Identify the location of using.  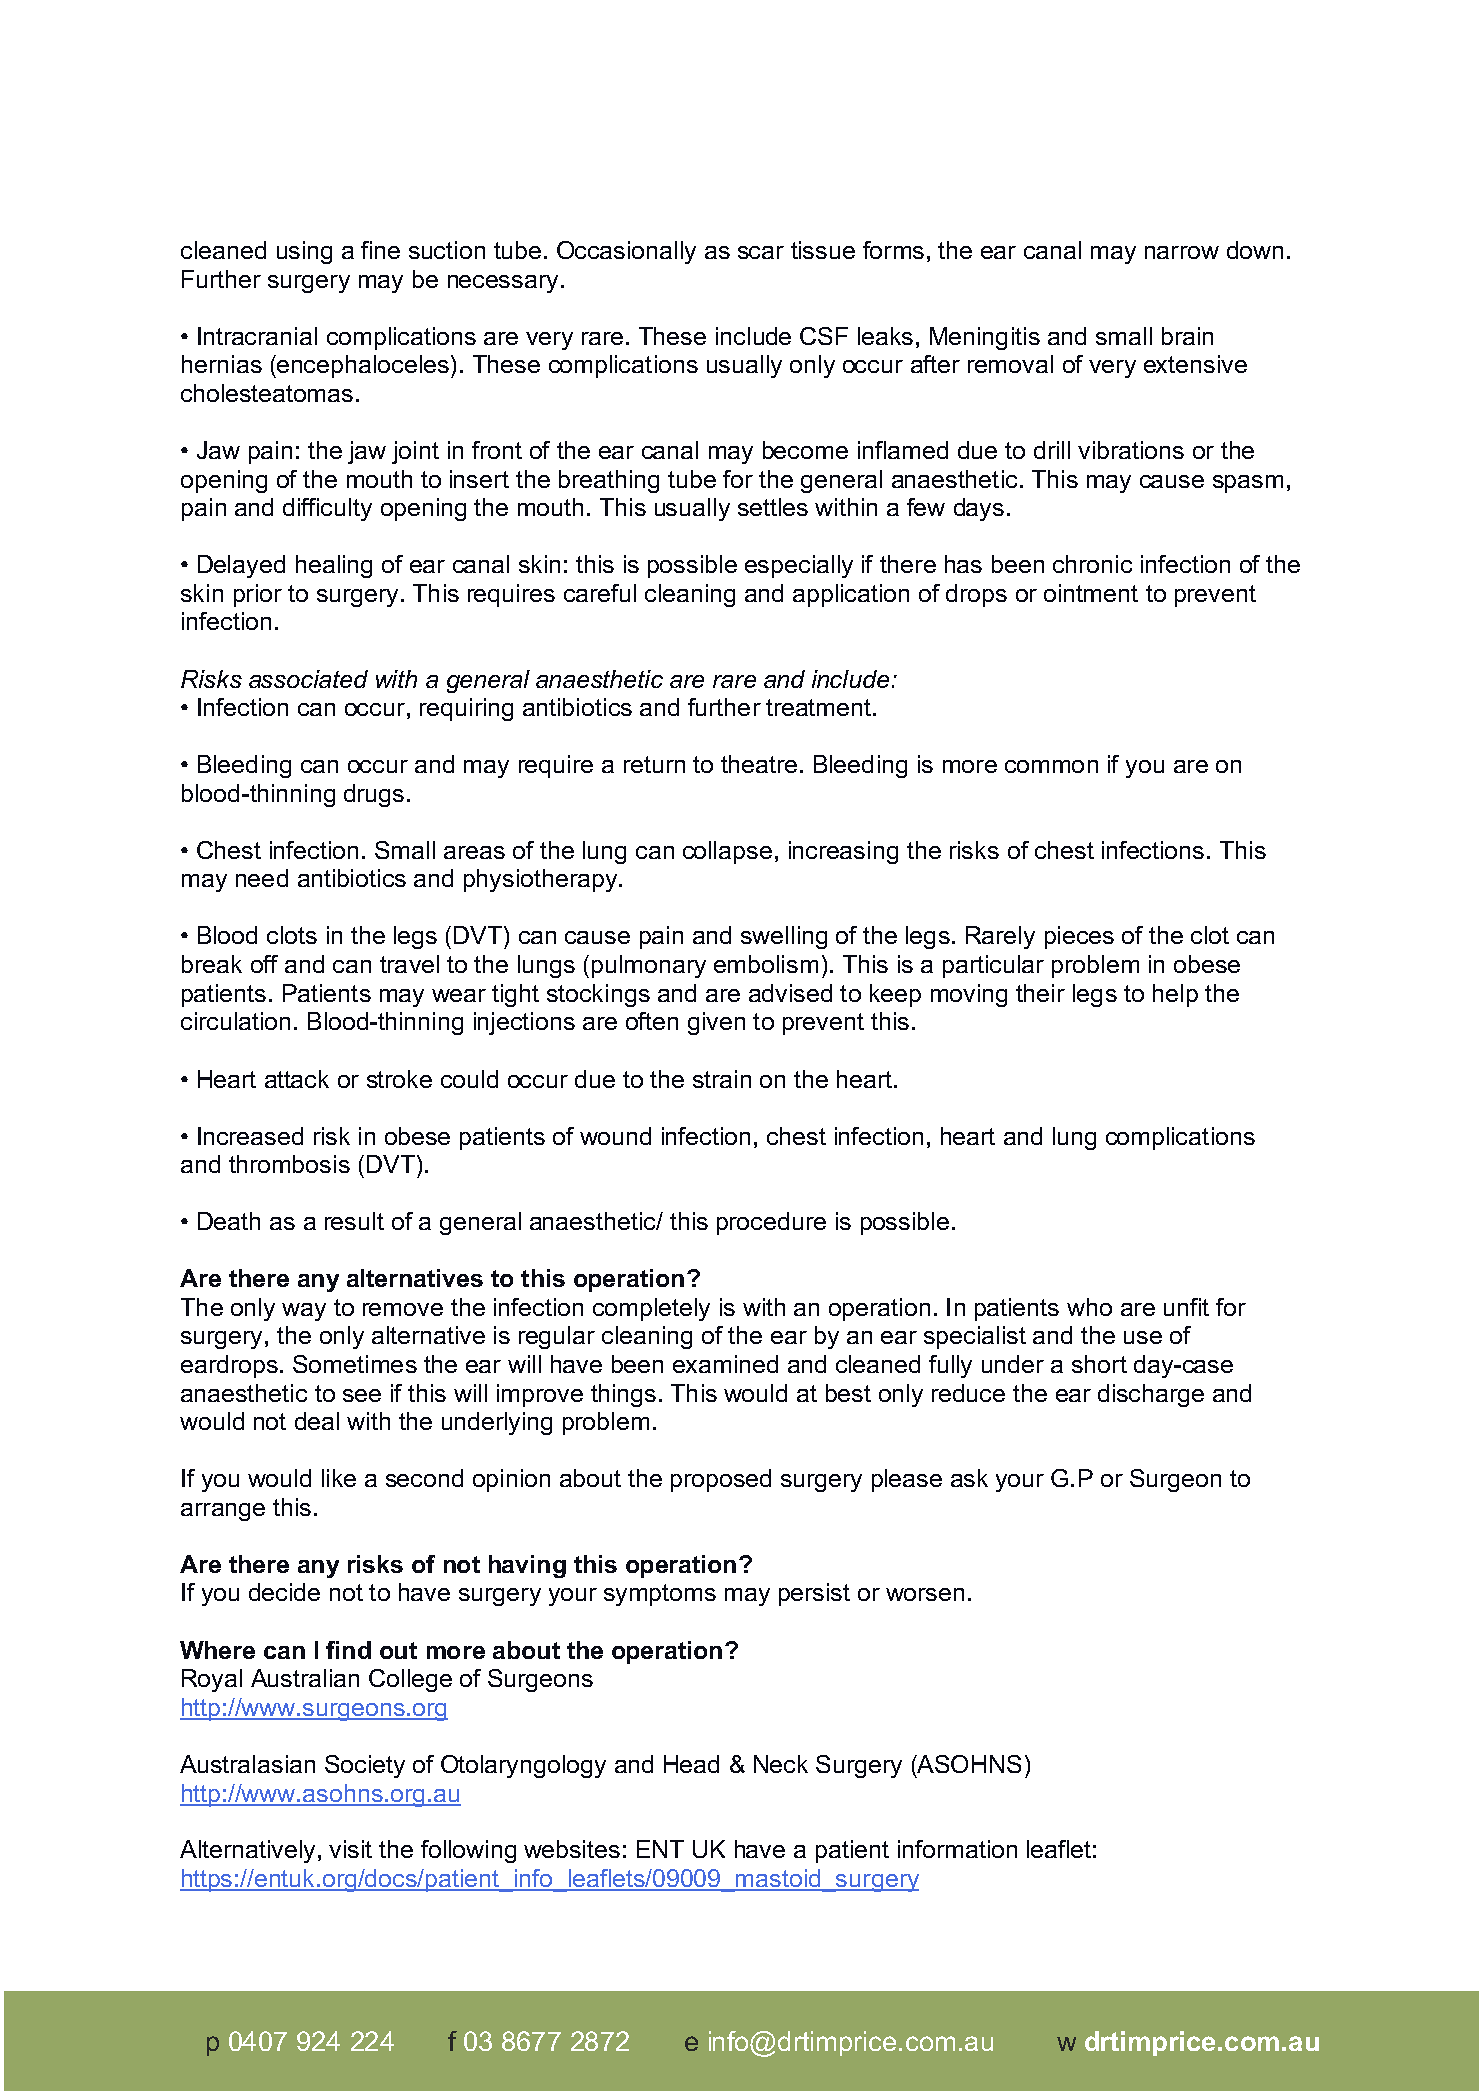
(304, 252).
